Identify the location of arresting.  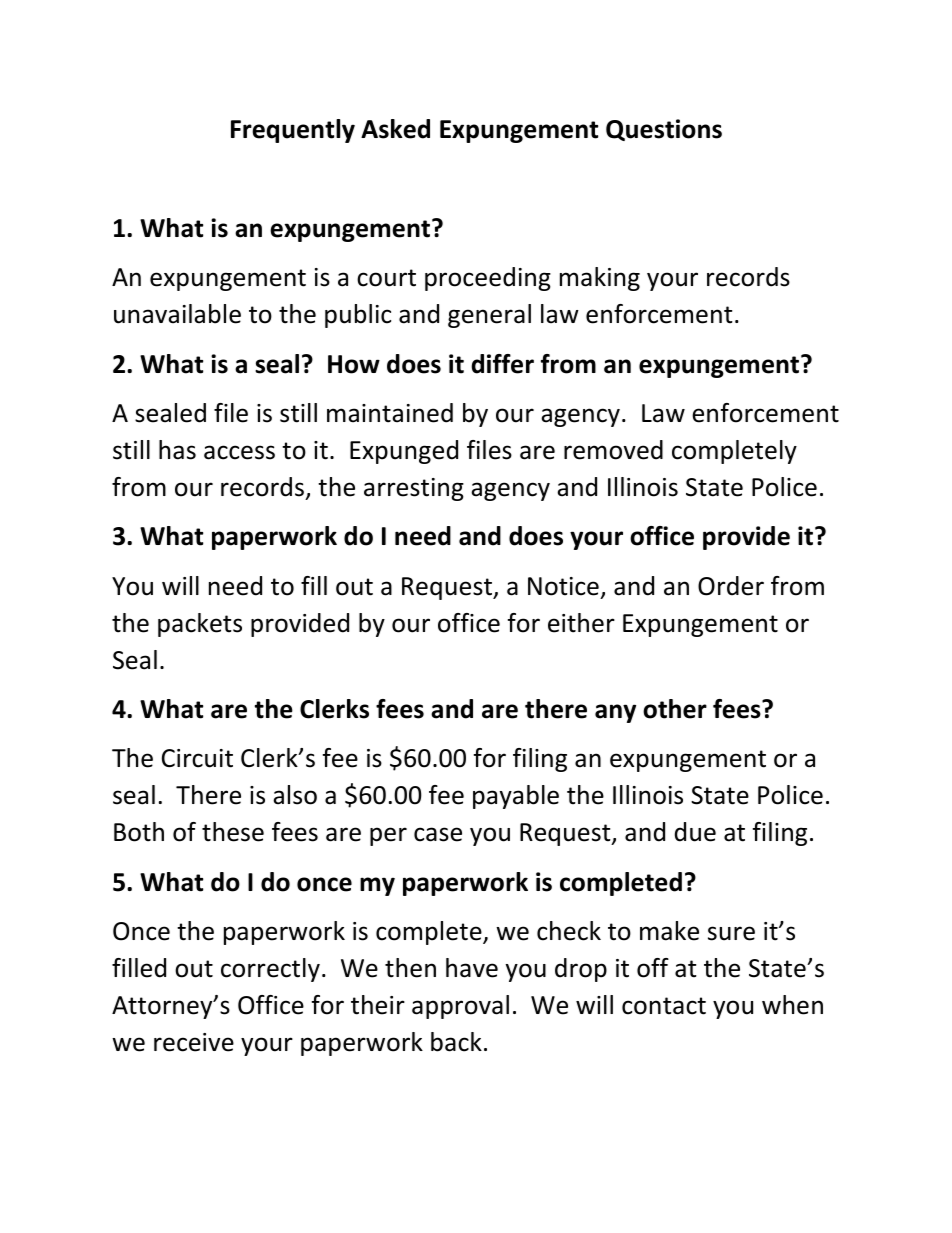
(414, 489).
